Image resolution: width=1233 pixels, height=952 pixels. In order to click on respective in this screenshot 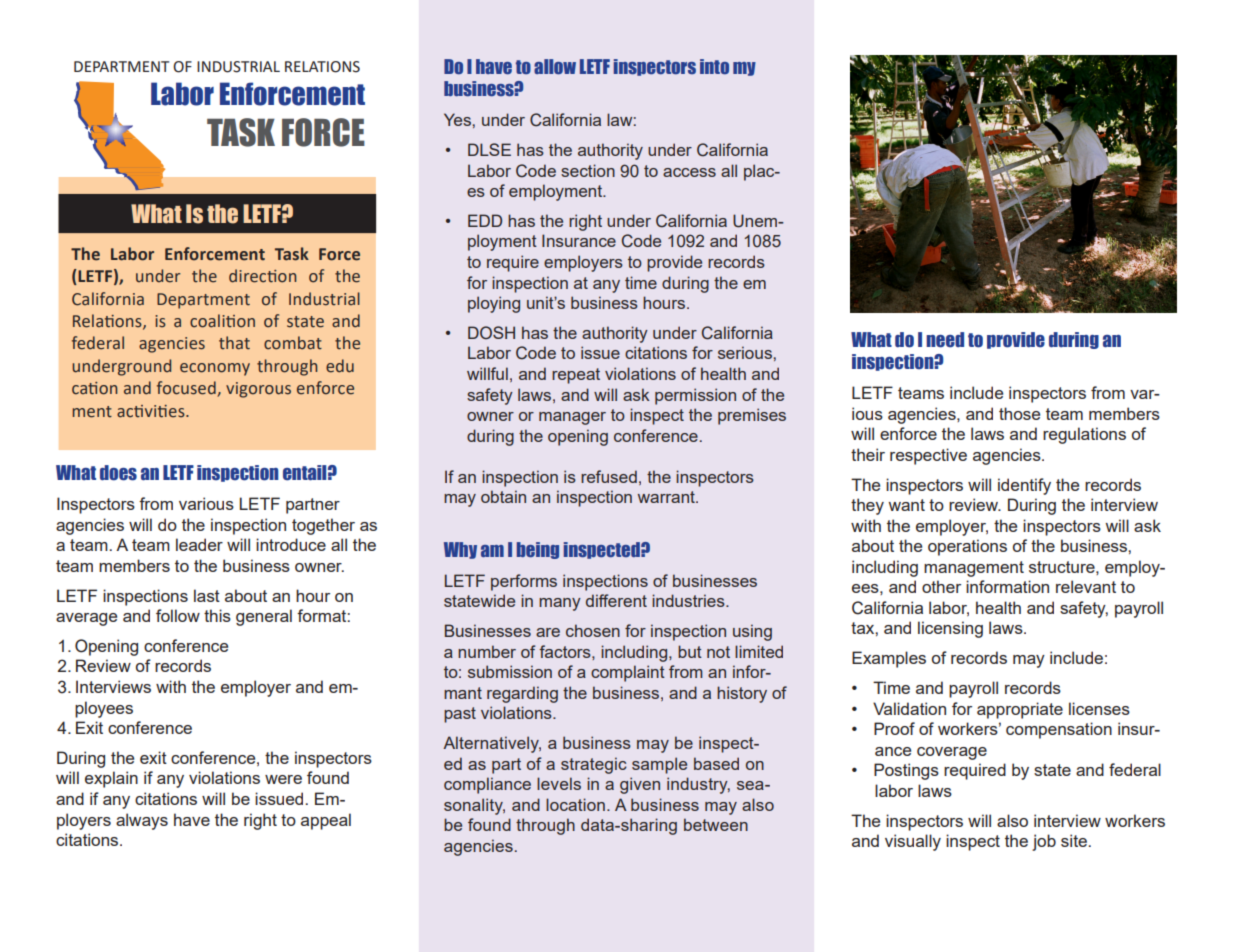, I will do `click(928, 456)`.
